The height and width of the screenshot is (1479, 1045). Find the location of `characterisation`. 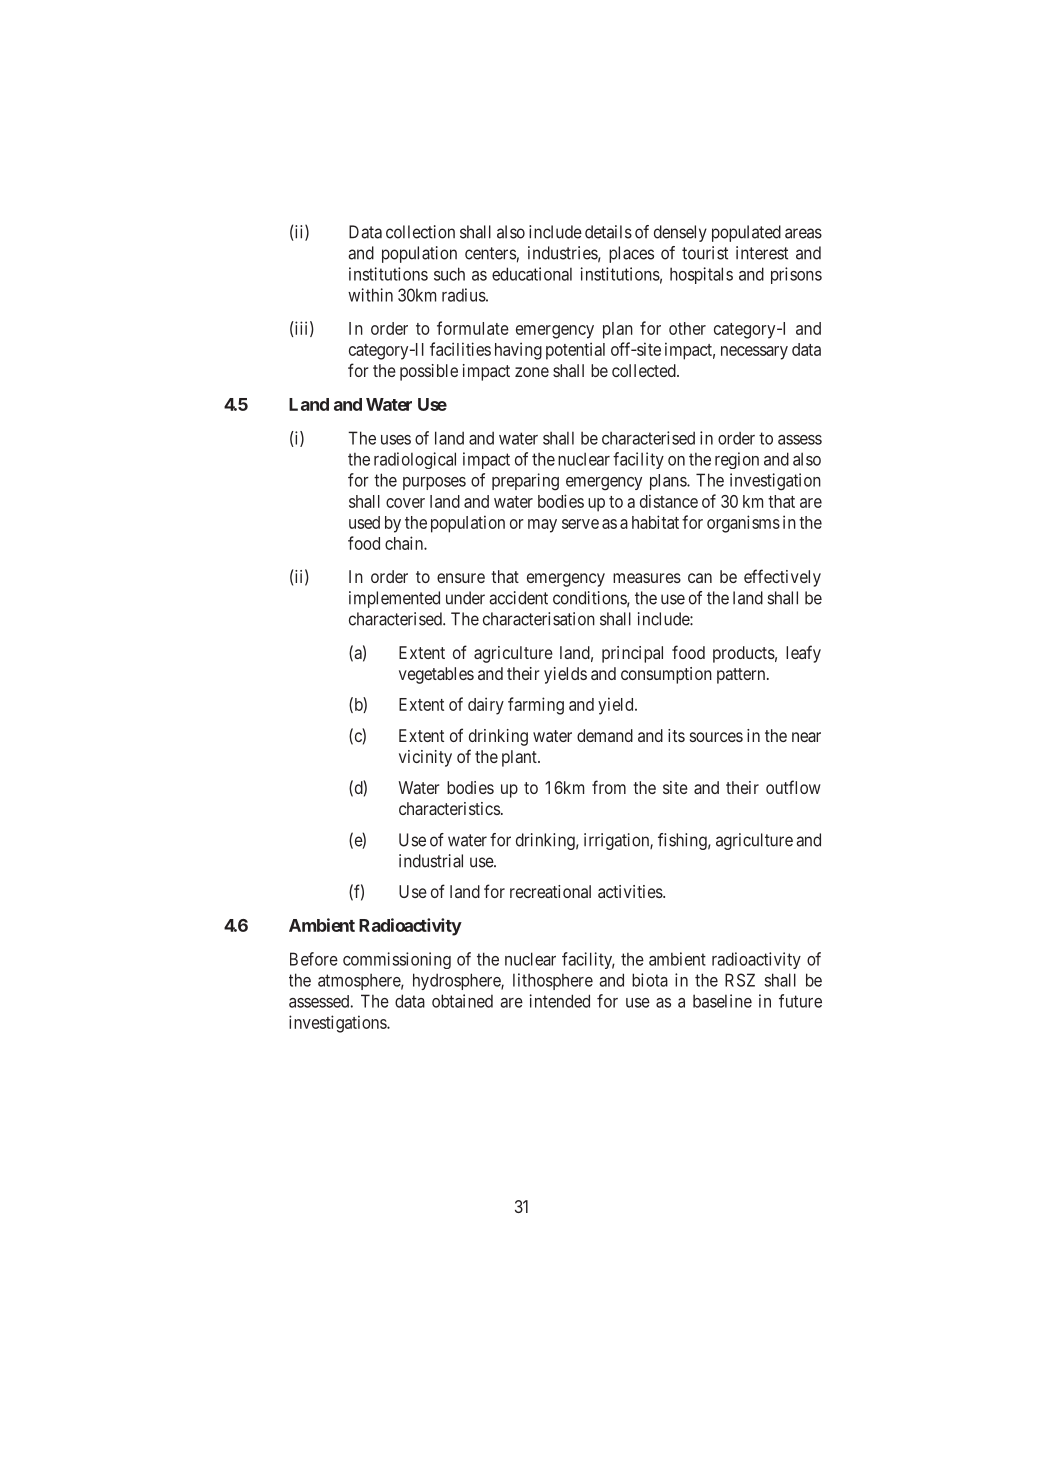

characterisation is located at coordinates (539, 619).
